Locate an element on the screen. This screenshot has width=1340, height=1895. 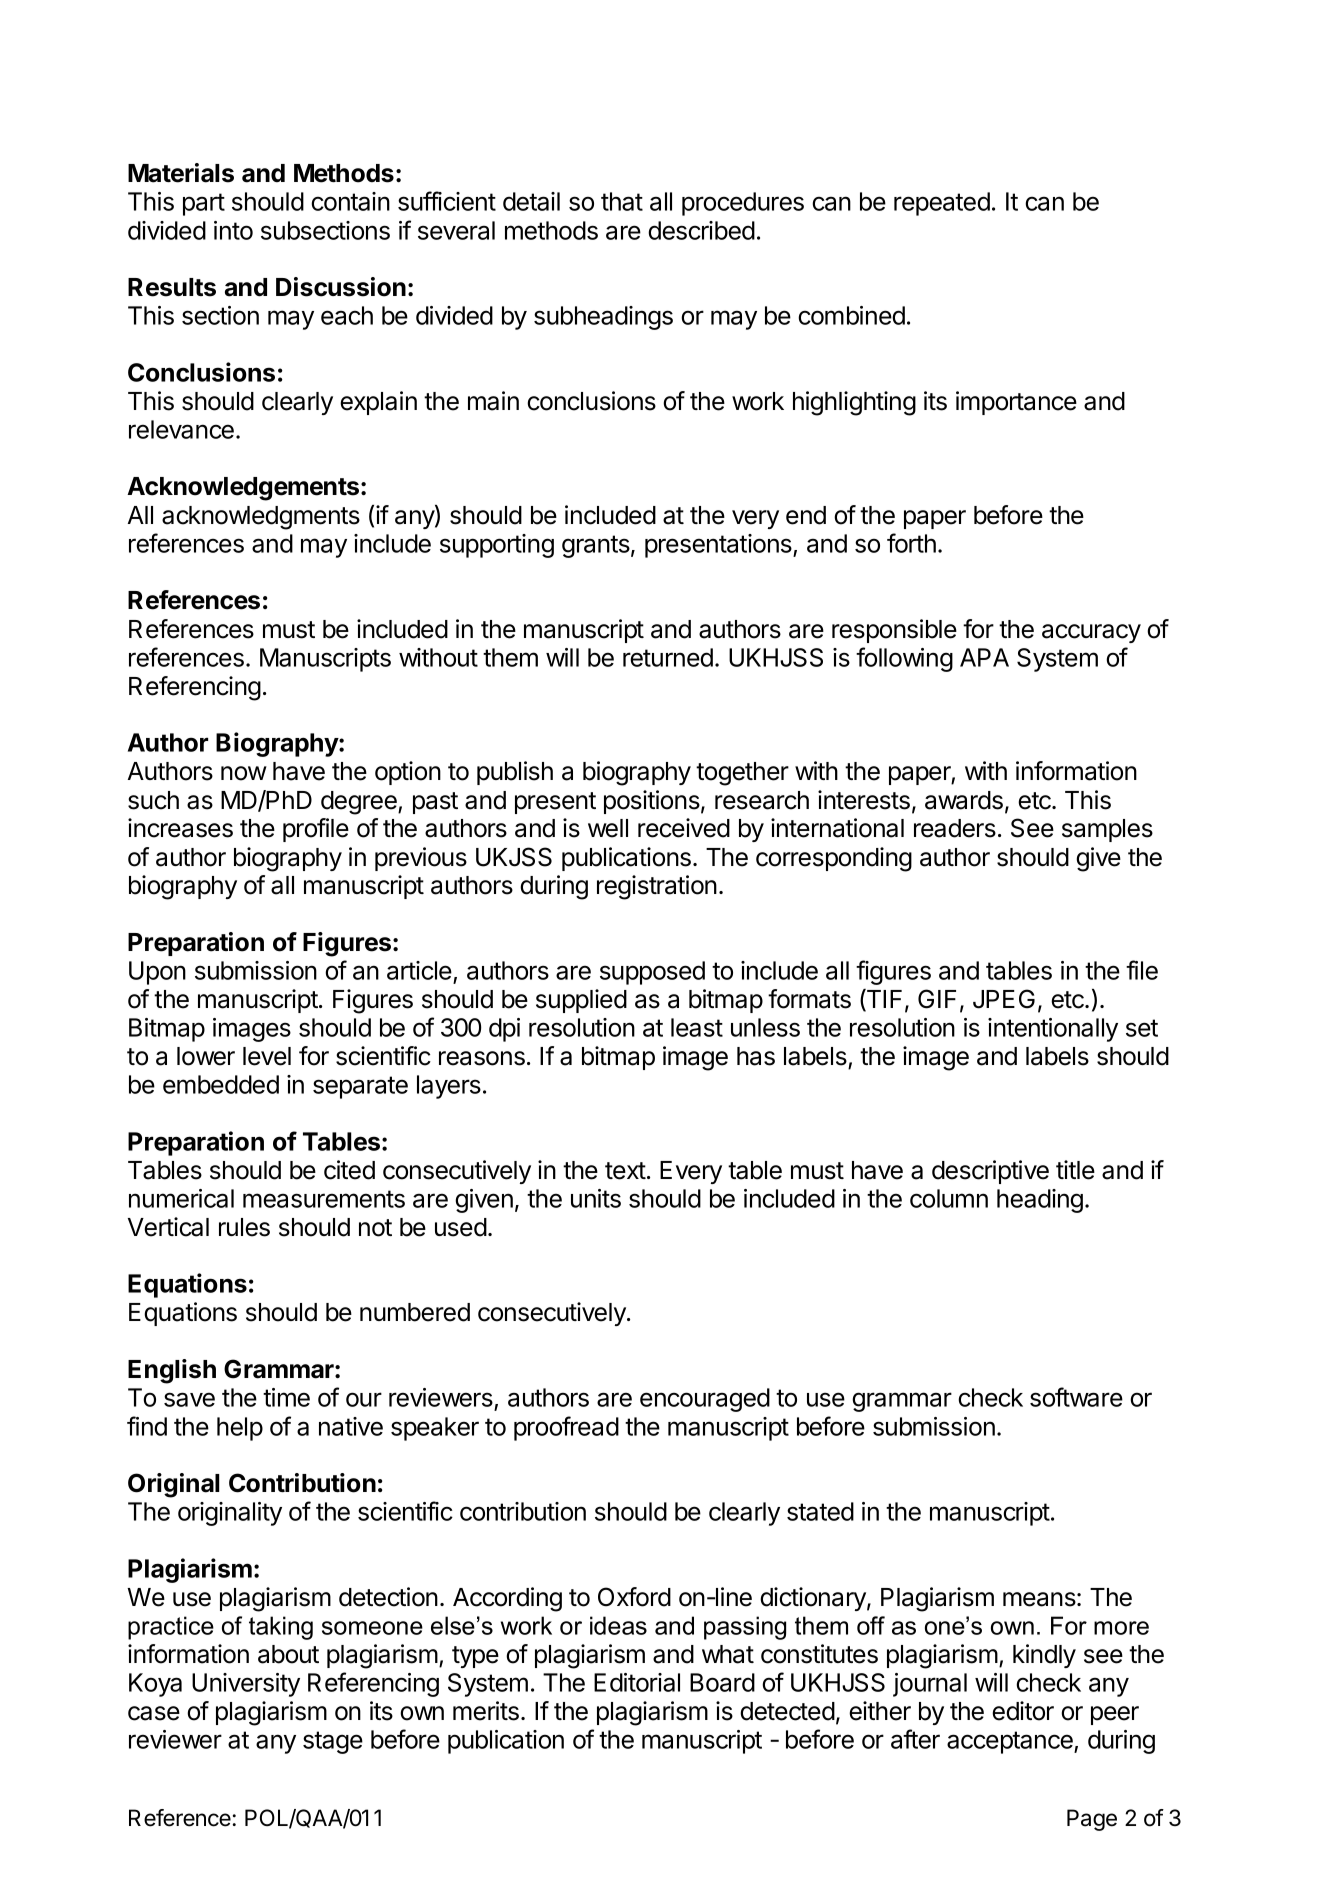
Board is located at coordinates (722, 1682).
